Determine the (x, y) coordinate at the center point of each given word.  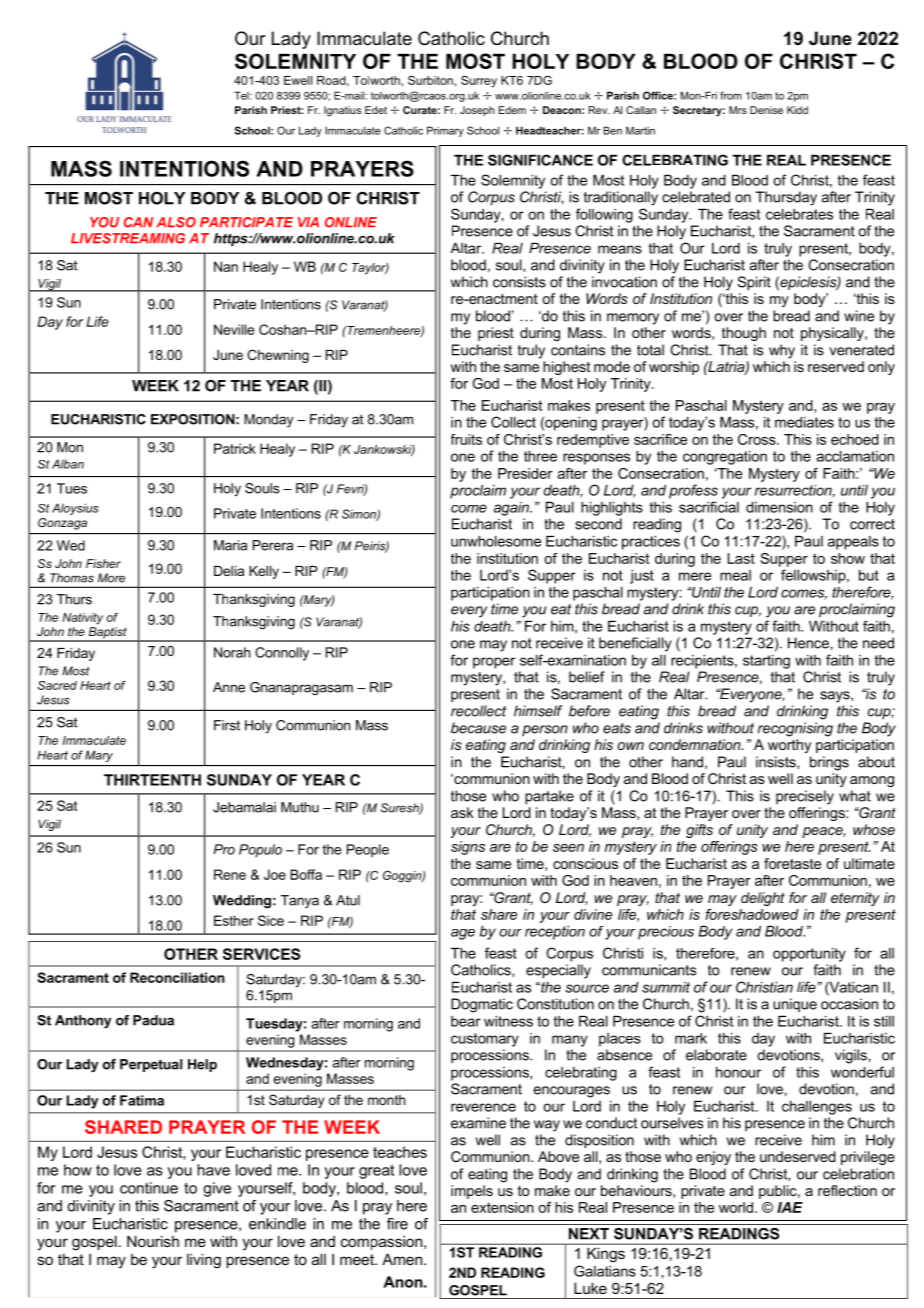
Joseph (477, 111)
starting (766, 662)
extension (502, 1207)
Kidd (797, 110)
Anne (229, 687)
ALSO (176, 222)
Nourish (153, 1241)
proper (494, 663)
